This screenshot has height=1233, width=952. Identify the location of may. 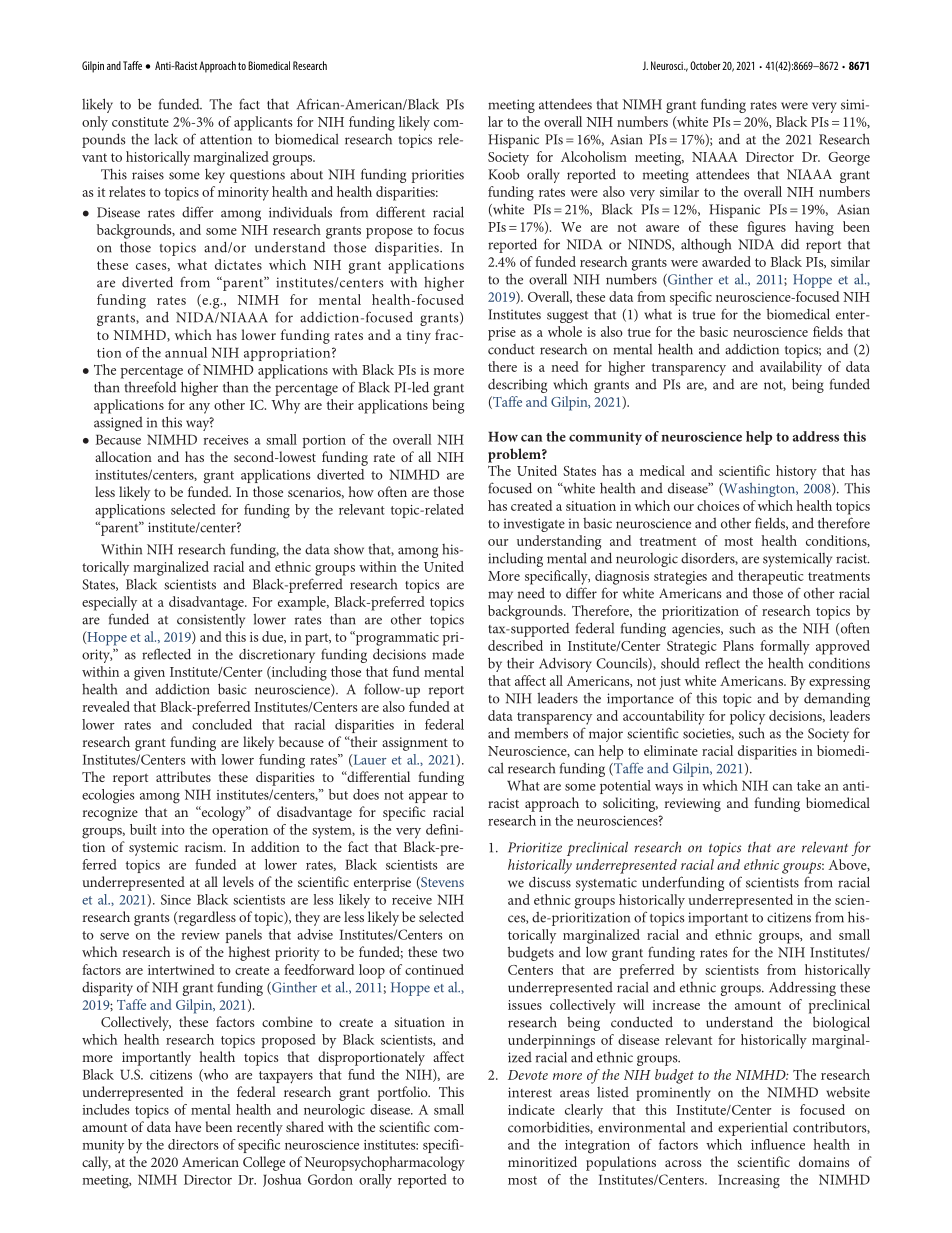
(500, 596).
